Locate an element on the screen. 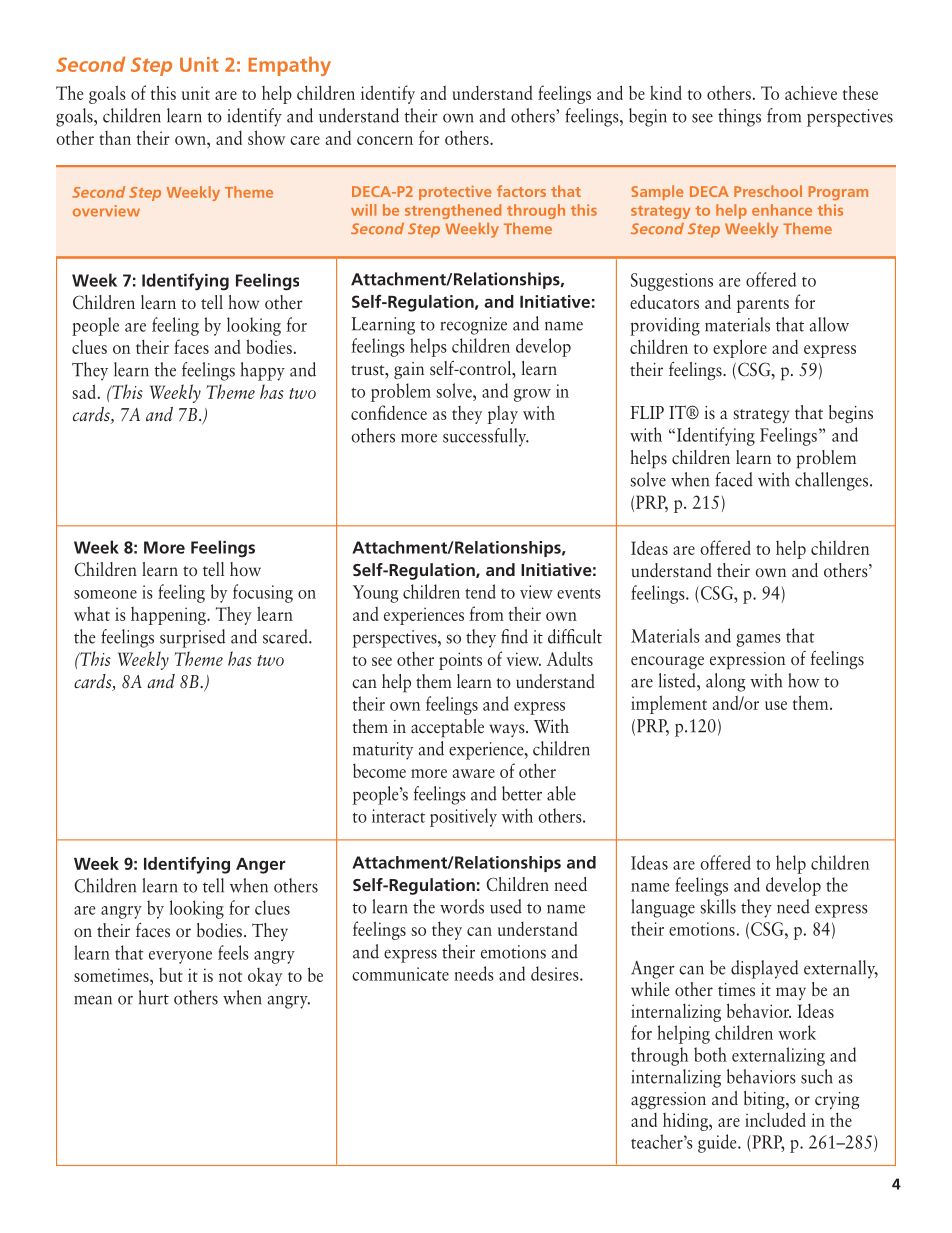 The width and height of the screenshot is (952, 1233). games is located at coordinates (758, 640).
